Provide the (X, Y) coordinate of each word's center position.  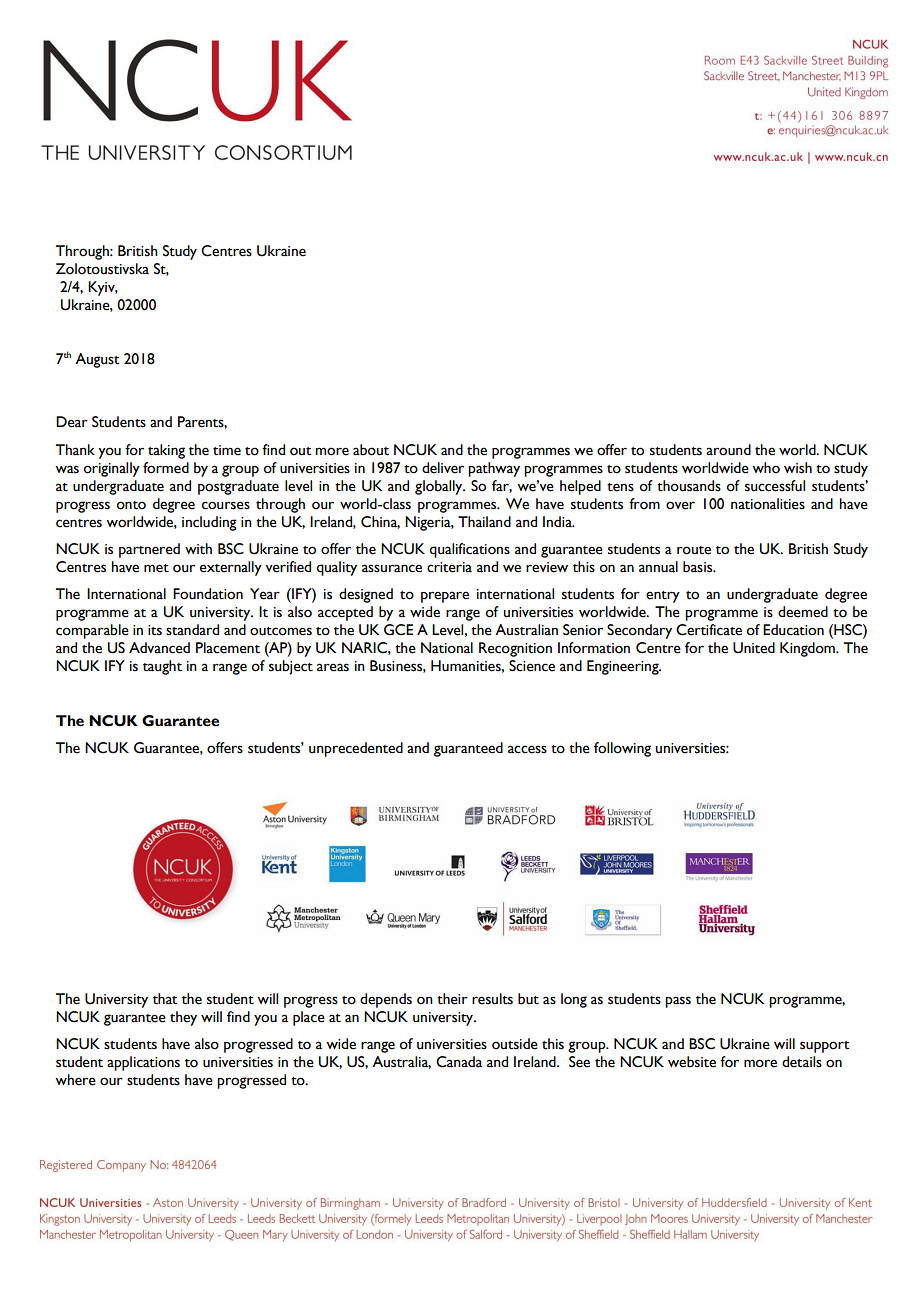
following (622, 749)
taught (162, 667)
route (694, 550)
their (452, 999)
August (97, 360)
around (728, 450)
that (165, 999)
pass (678, 1002)
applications (143, 1063)
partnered (149, 550)
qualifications (469, 550)
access (527, 749)
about (371, 450)
